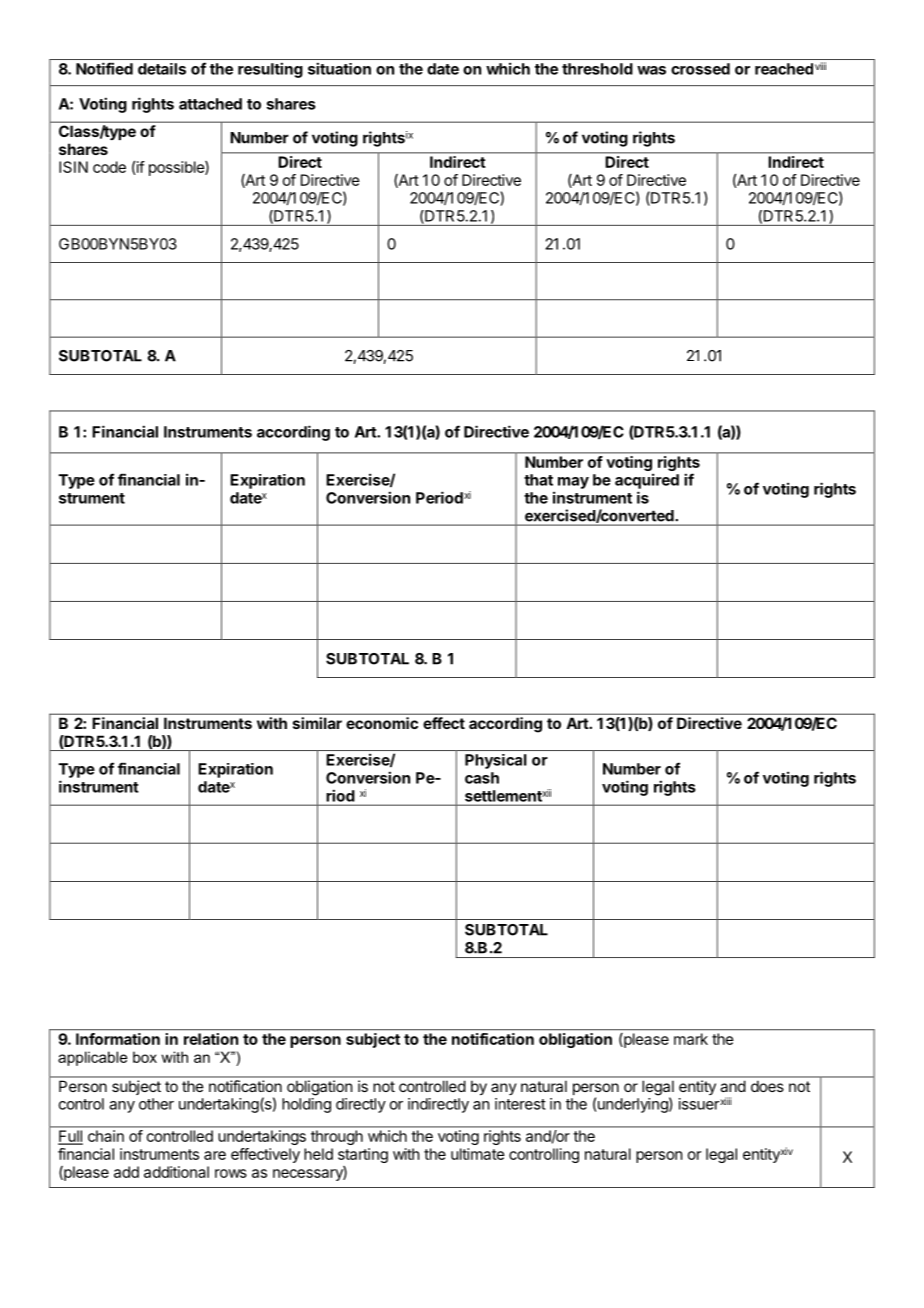  I want to click on economic, so click(382, 723).
